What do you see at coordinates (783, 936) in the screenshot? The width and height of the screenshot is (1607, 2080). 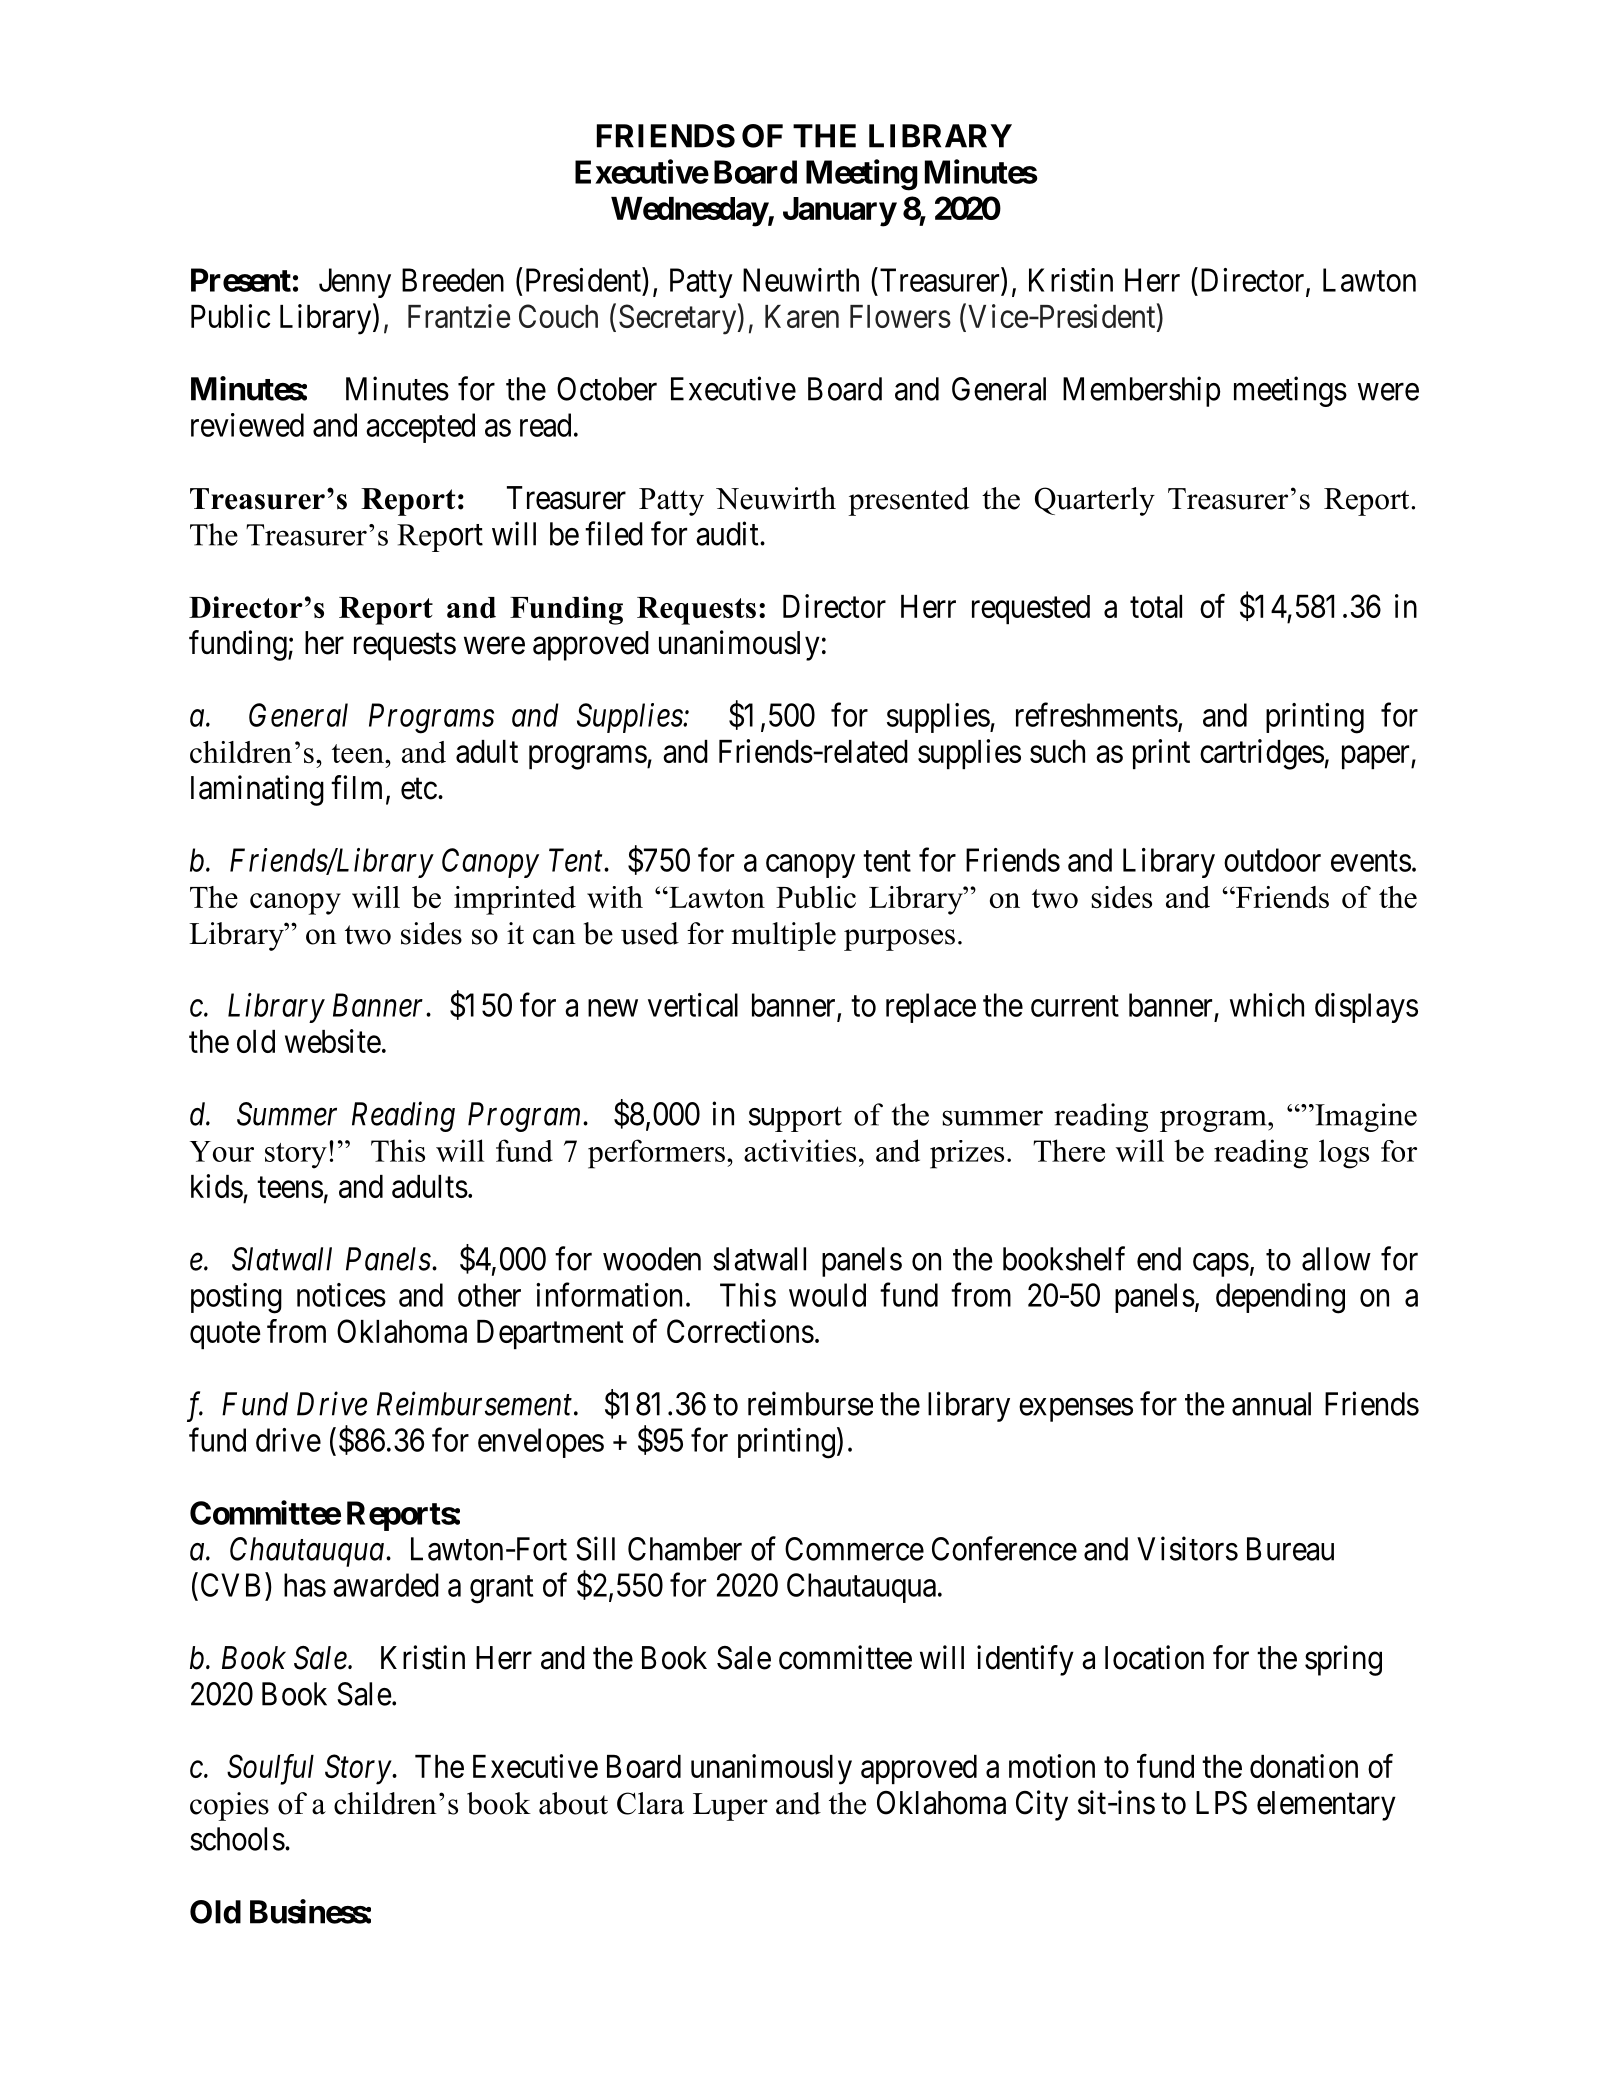 I see `multiple` at bounding box center [783, 936].
